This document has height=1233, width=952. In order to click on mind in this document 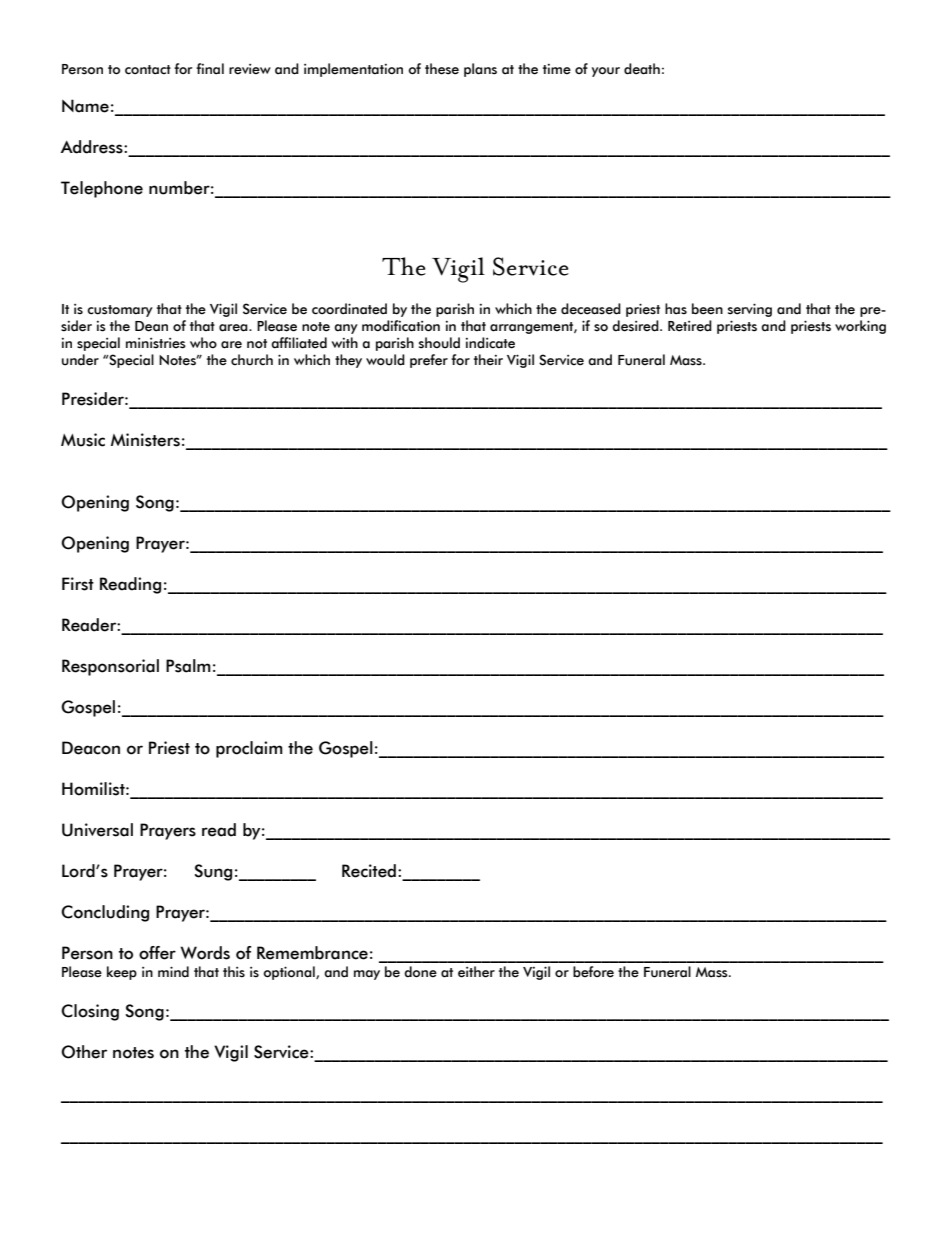, I will do `click(173, 972)`.
